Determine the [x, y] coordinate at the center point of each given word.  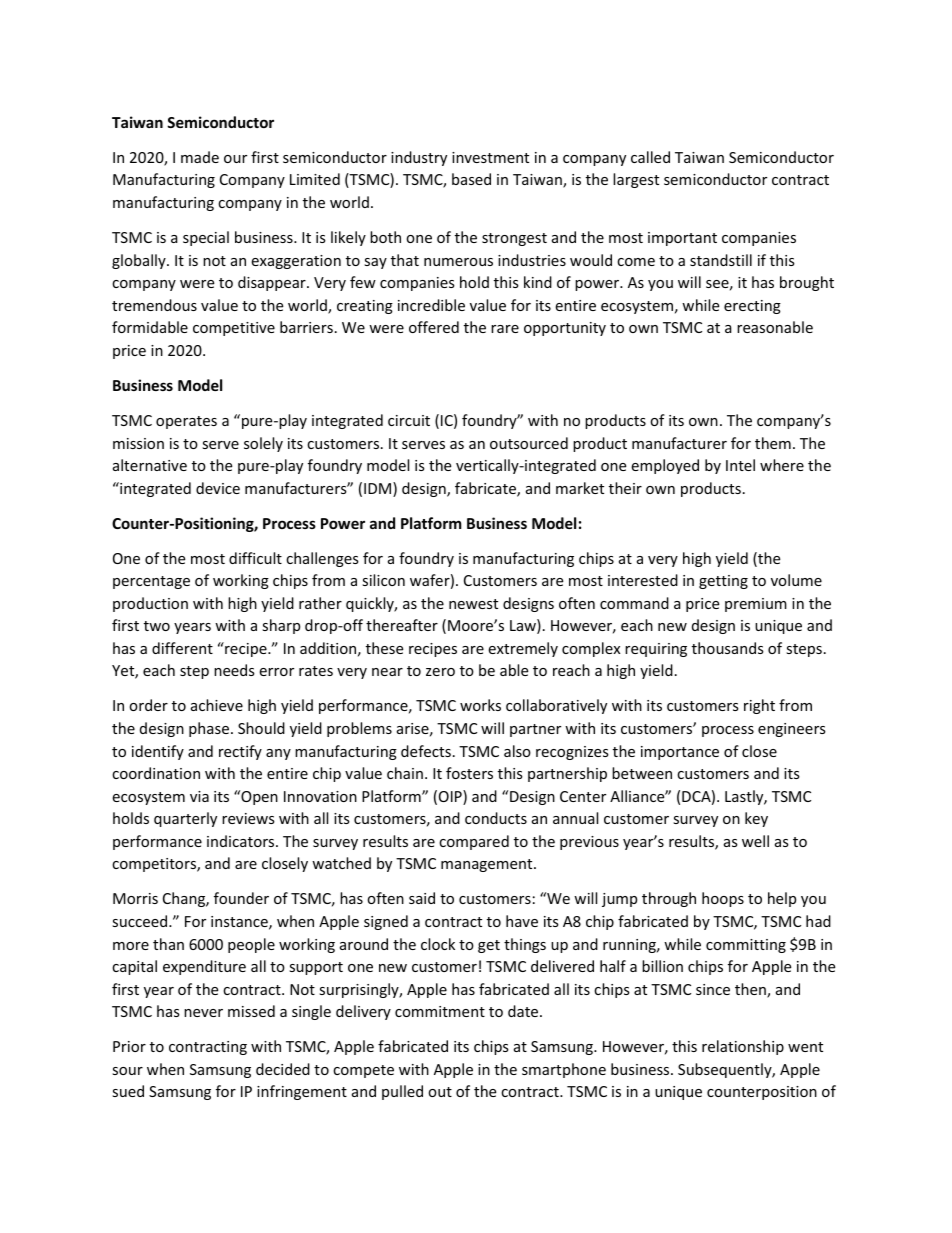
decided [283, 1069]
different [182, 648]
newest [473, 604]
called [650, 157]
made [200, 157]
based [471, 179]
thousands [728, 648]
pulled [402, 1092]
